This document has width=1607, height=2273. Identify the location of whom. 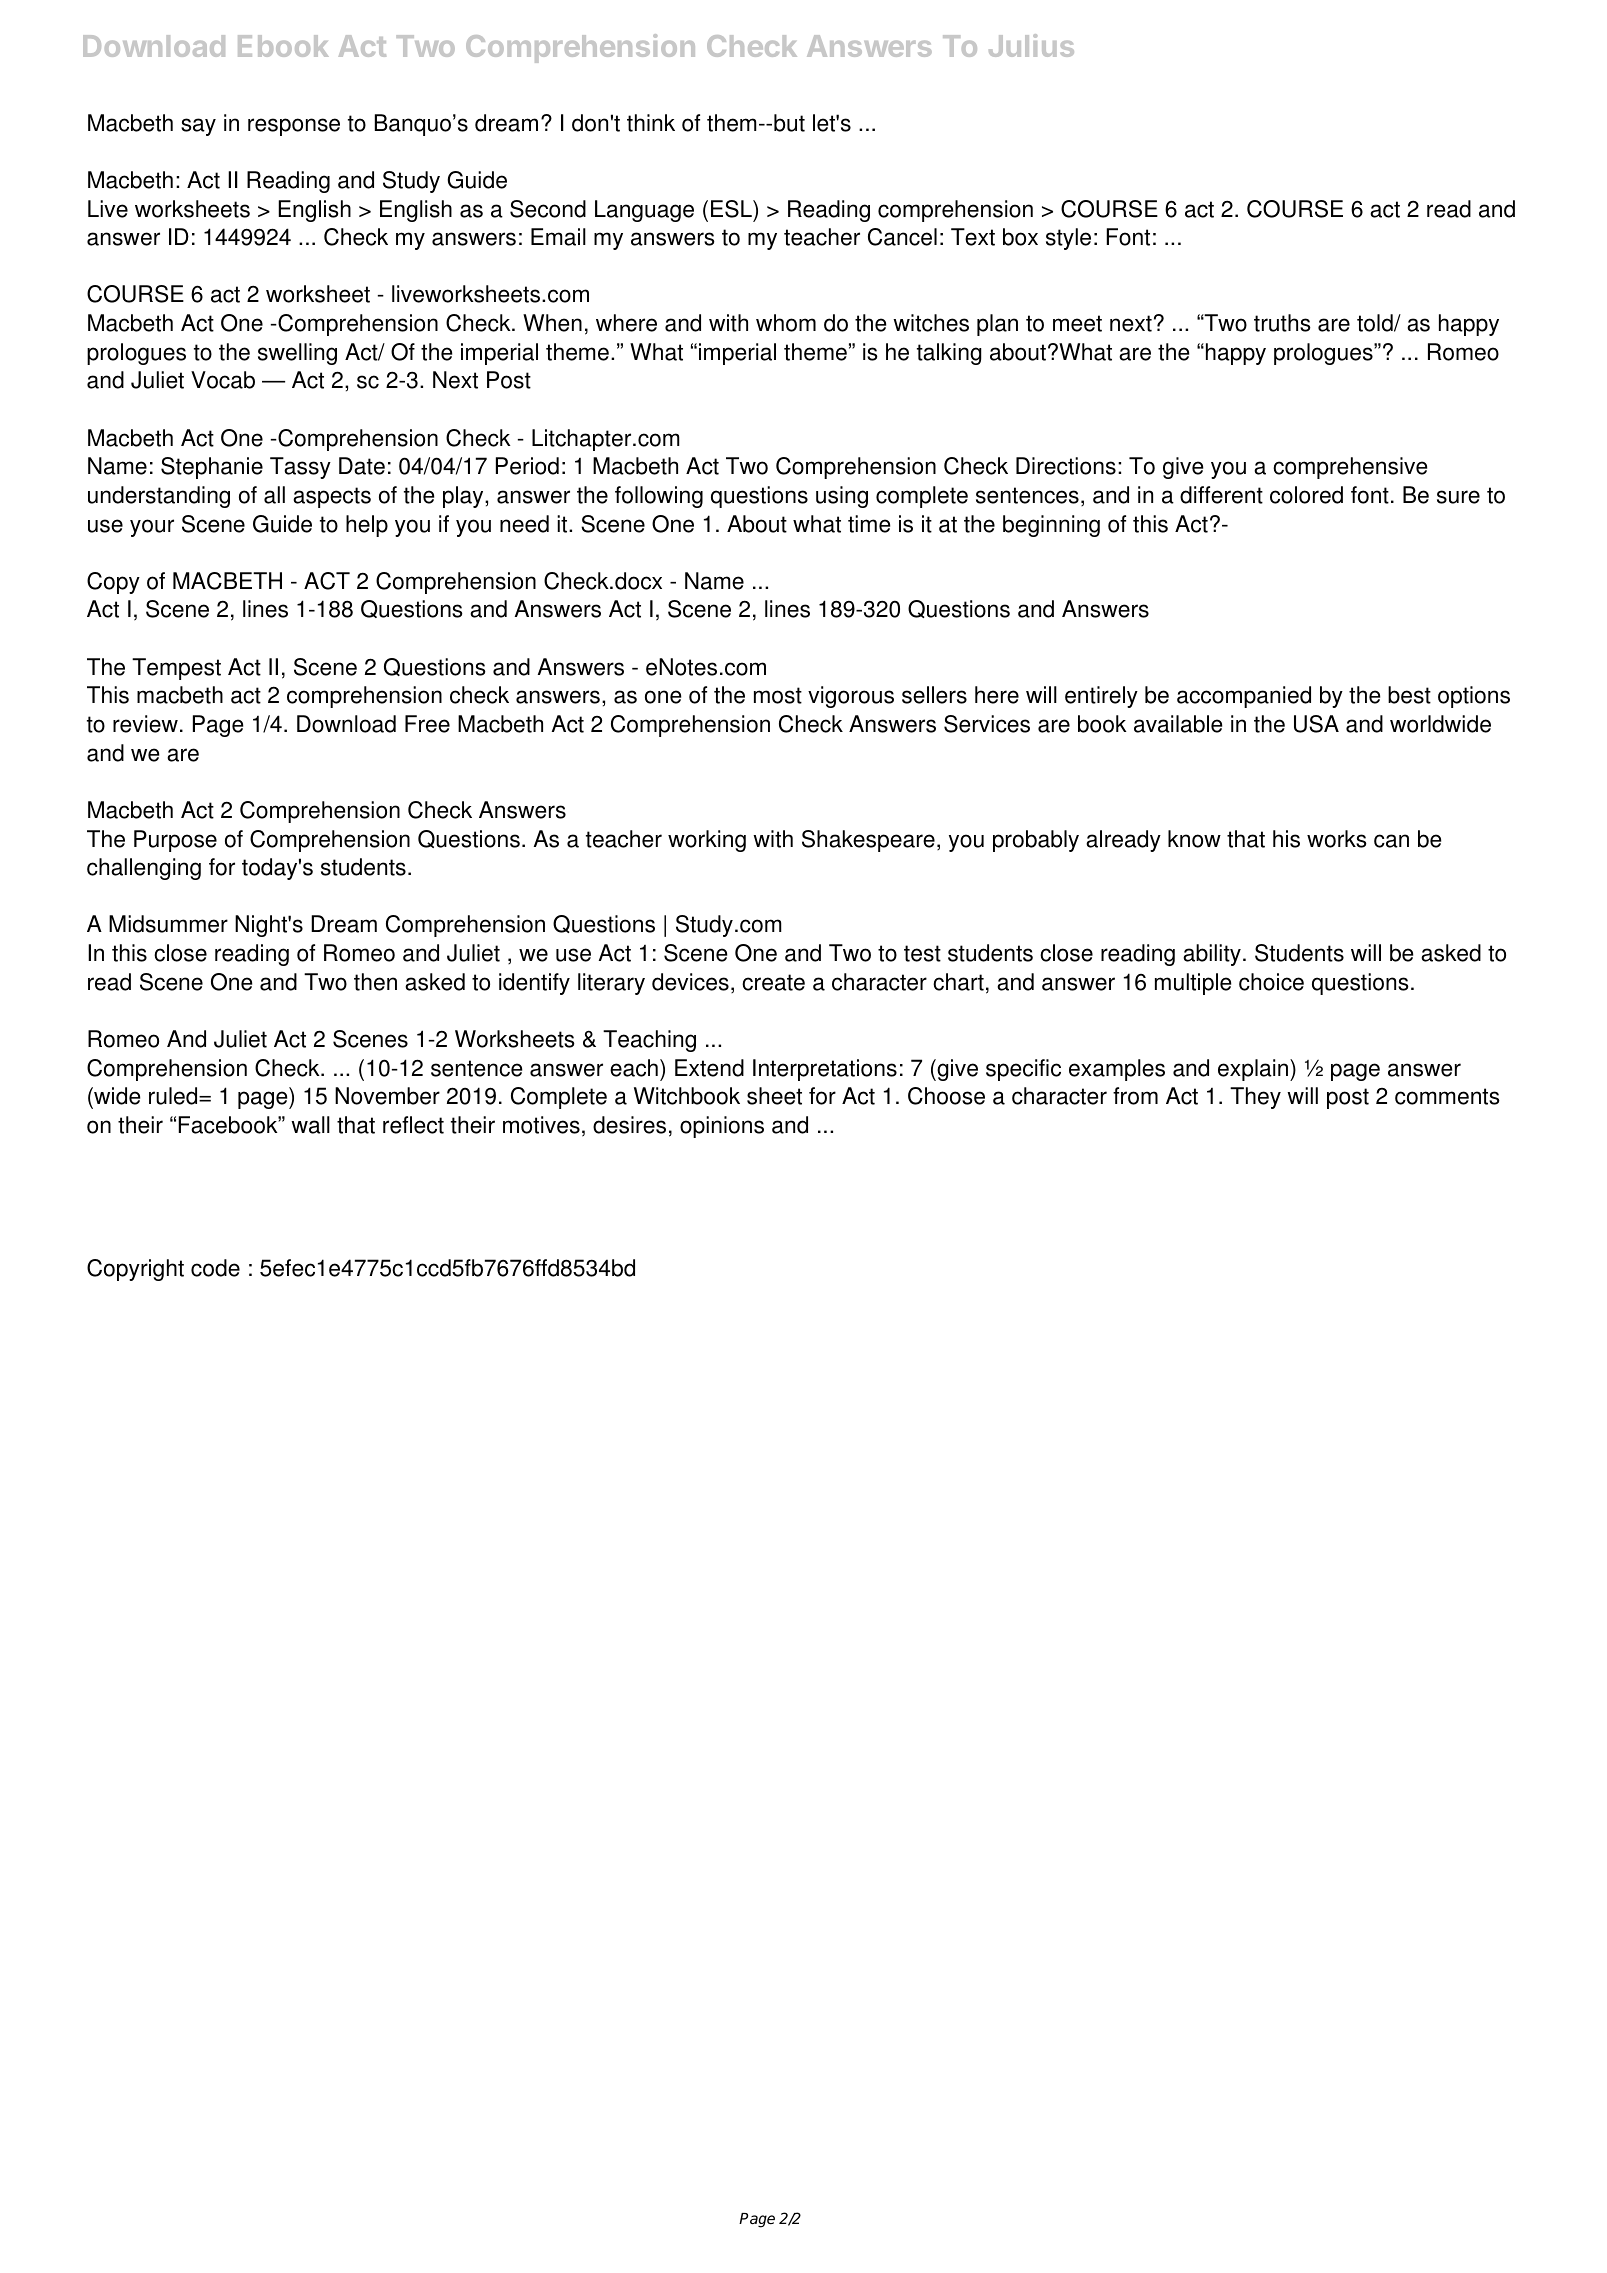
(786, 323).
